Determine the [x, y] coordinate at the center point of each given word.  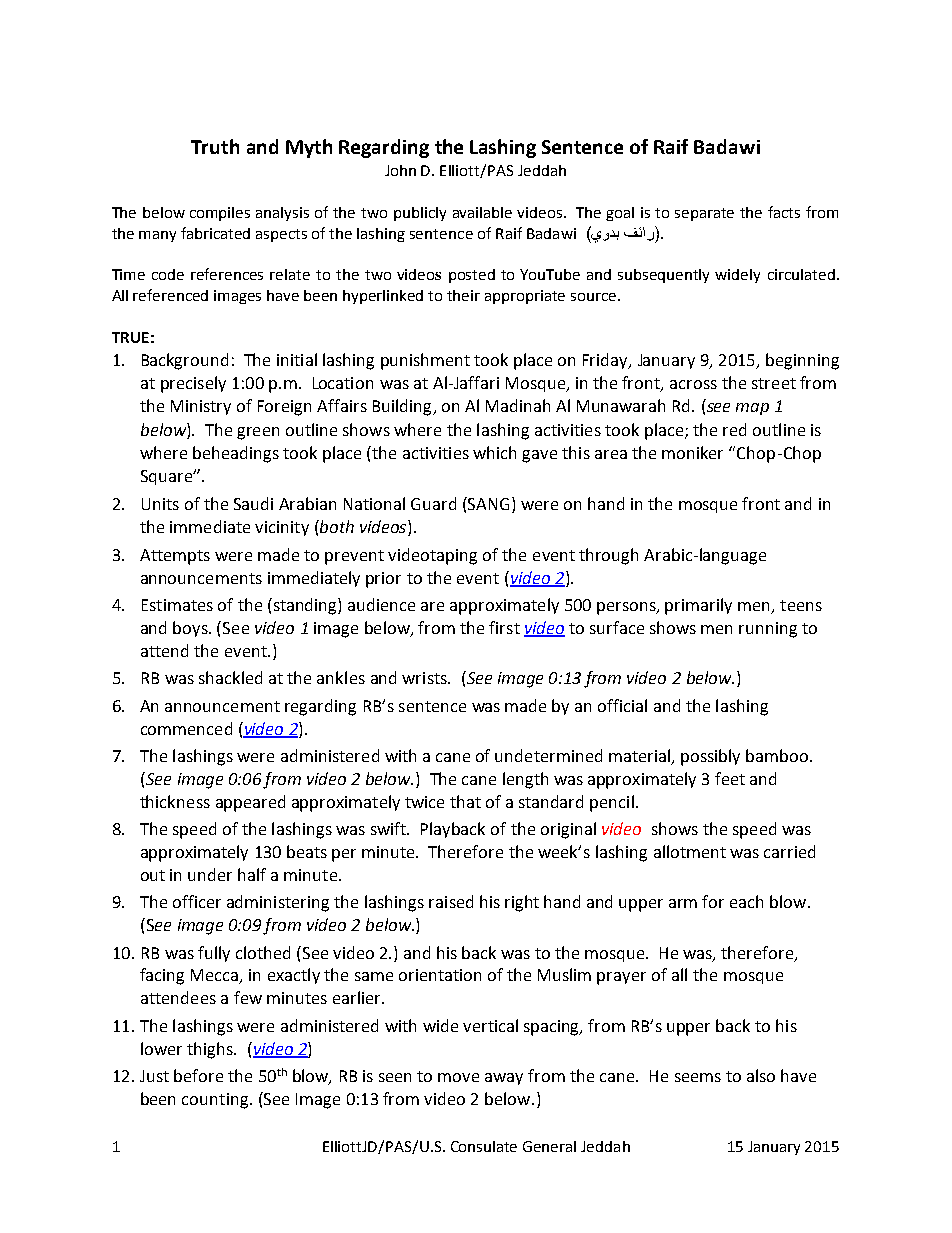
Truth [215, 146]
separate [704, 214]
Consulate [484, 1146]
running [768, 630]
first [504, 627]
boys [191, 629]
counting [215, 1101]
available [482, 212]
